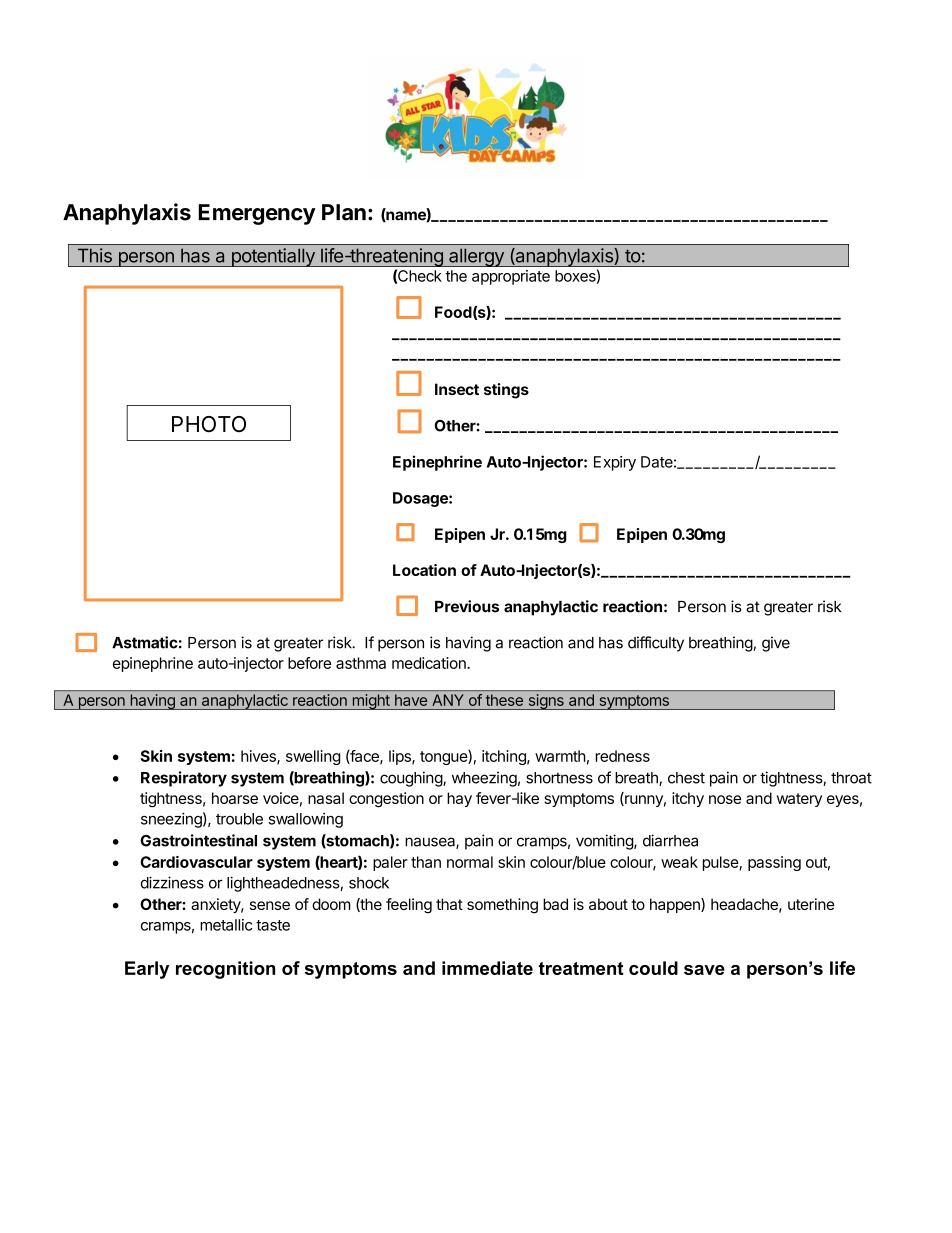 The image size is (952, 1233). I want to click on Emergency, so click(257, 214).
